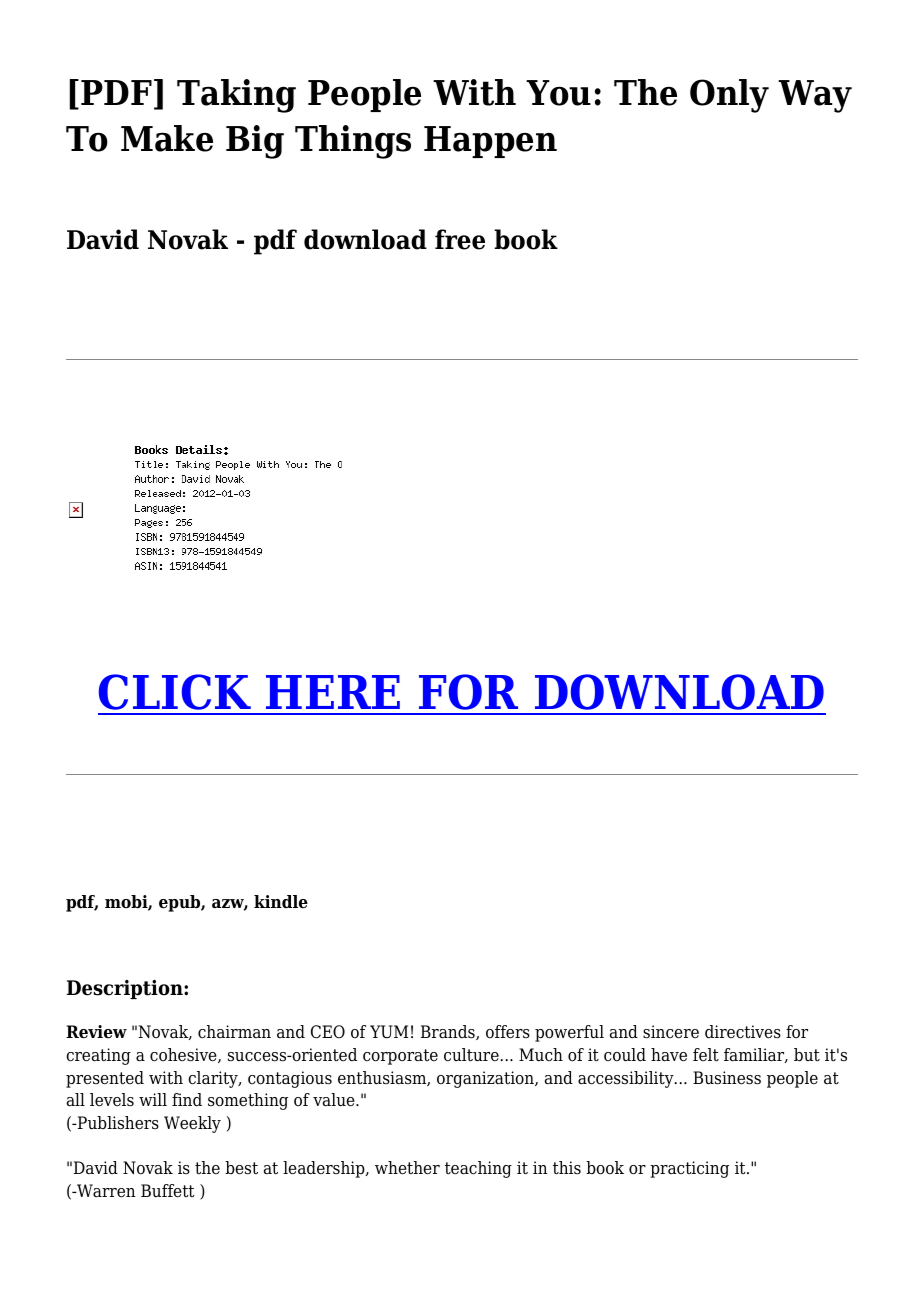 Image resolution: width=924 pixels, height=1308 pixels. Describe the element at coordinates (126, 989) in the image. I see `Description` at that location.
